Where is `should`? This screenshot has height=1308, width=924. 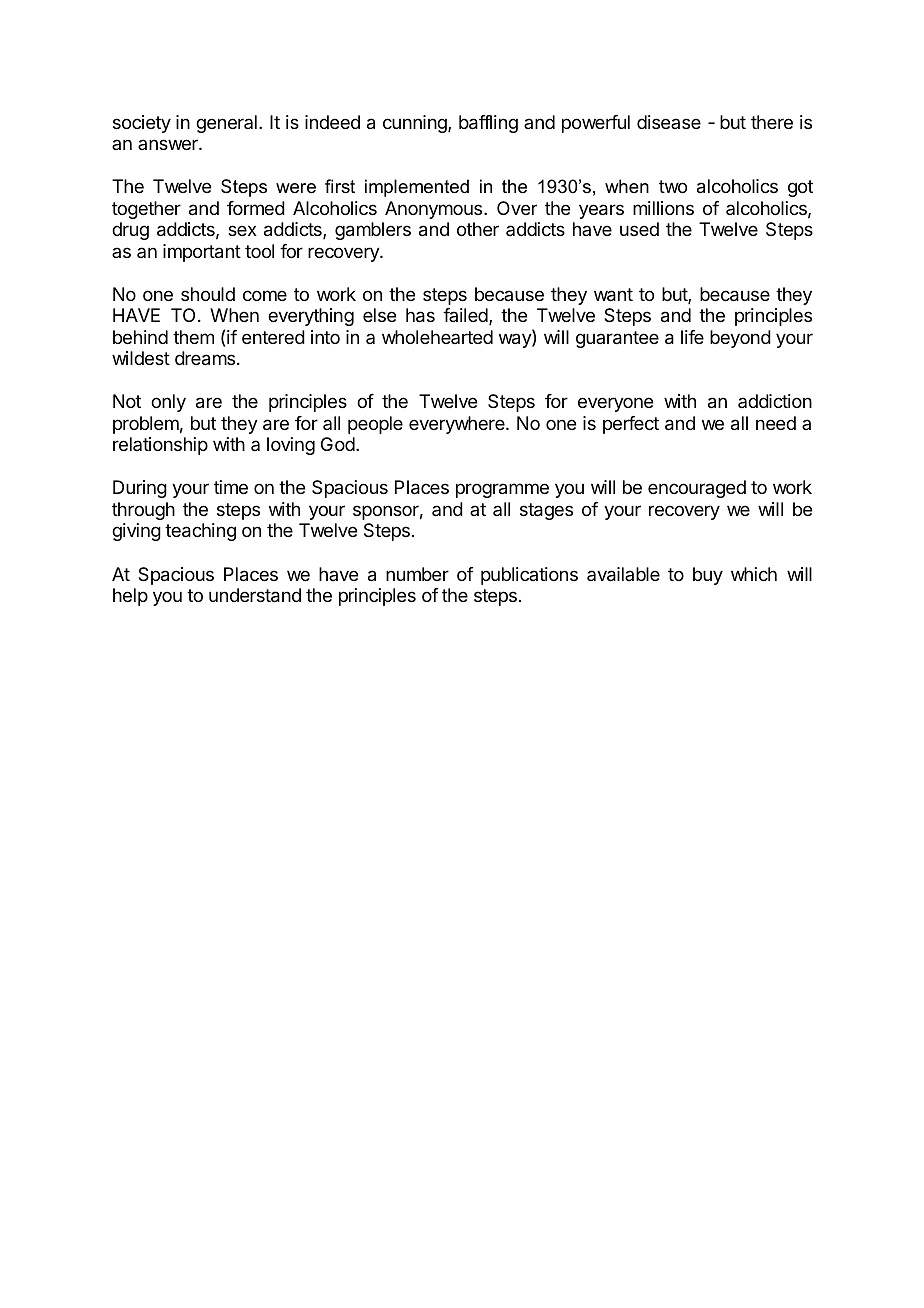
should is located at coordinates (208, 294).
